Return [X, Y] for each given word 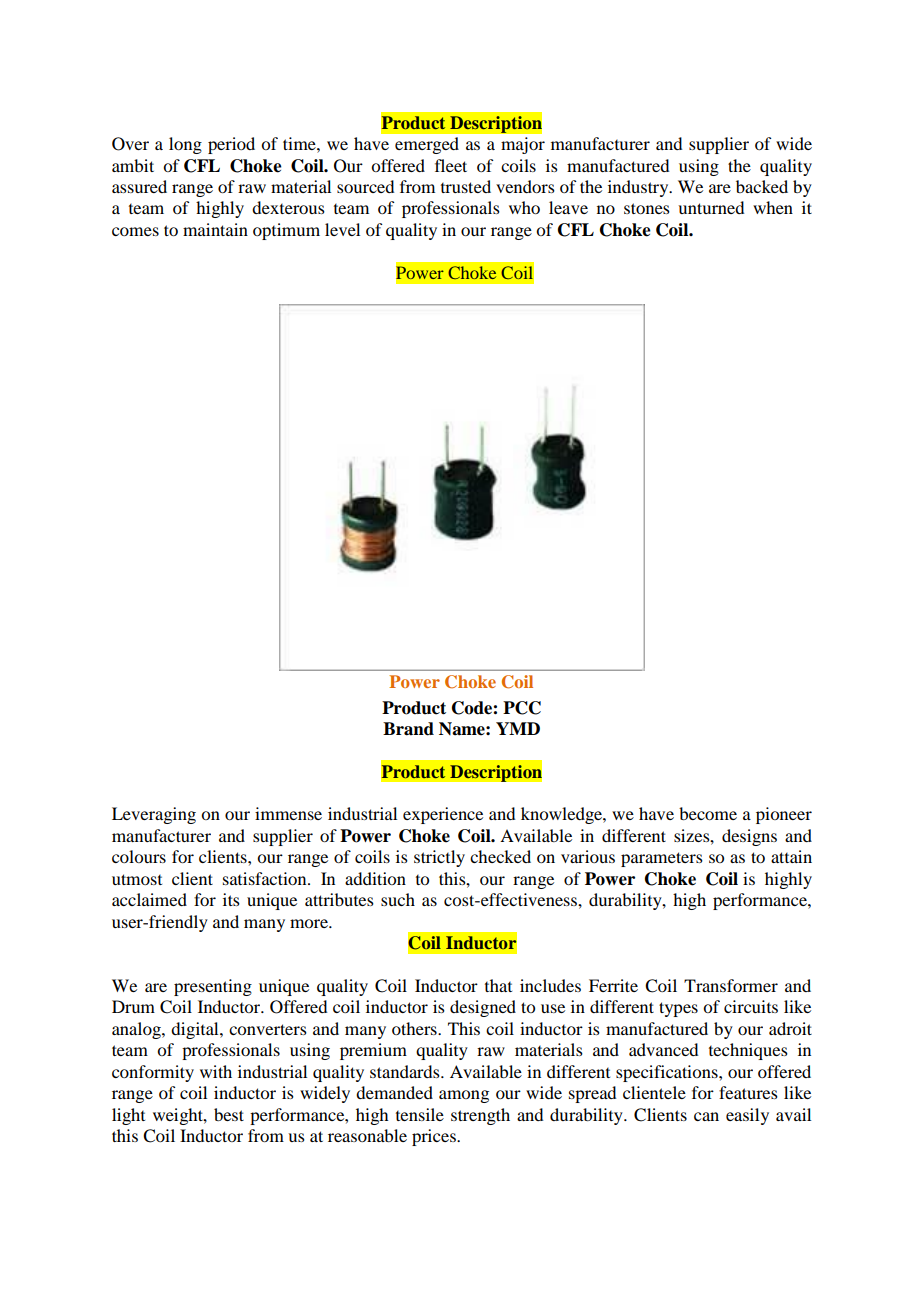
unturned [711, 207]
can [706, 1116]
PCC [522, 708]
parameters [662, 859]
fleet [451, 165]
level [342, 229]
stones [647, 208]
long [185, 145]
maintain [215, 229]
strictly [439, 858]
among [464, 1096]
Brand [408, 729]
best [229, 1114]
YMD [518, 728]
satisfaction [266, 878]
